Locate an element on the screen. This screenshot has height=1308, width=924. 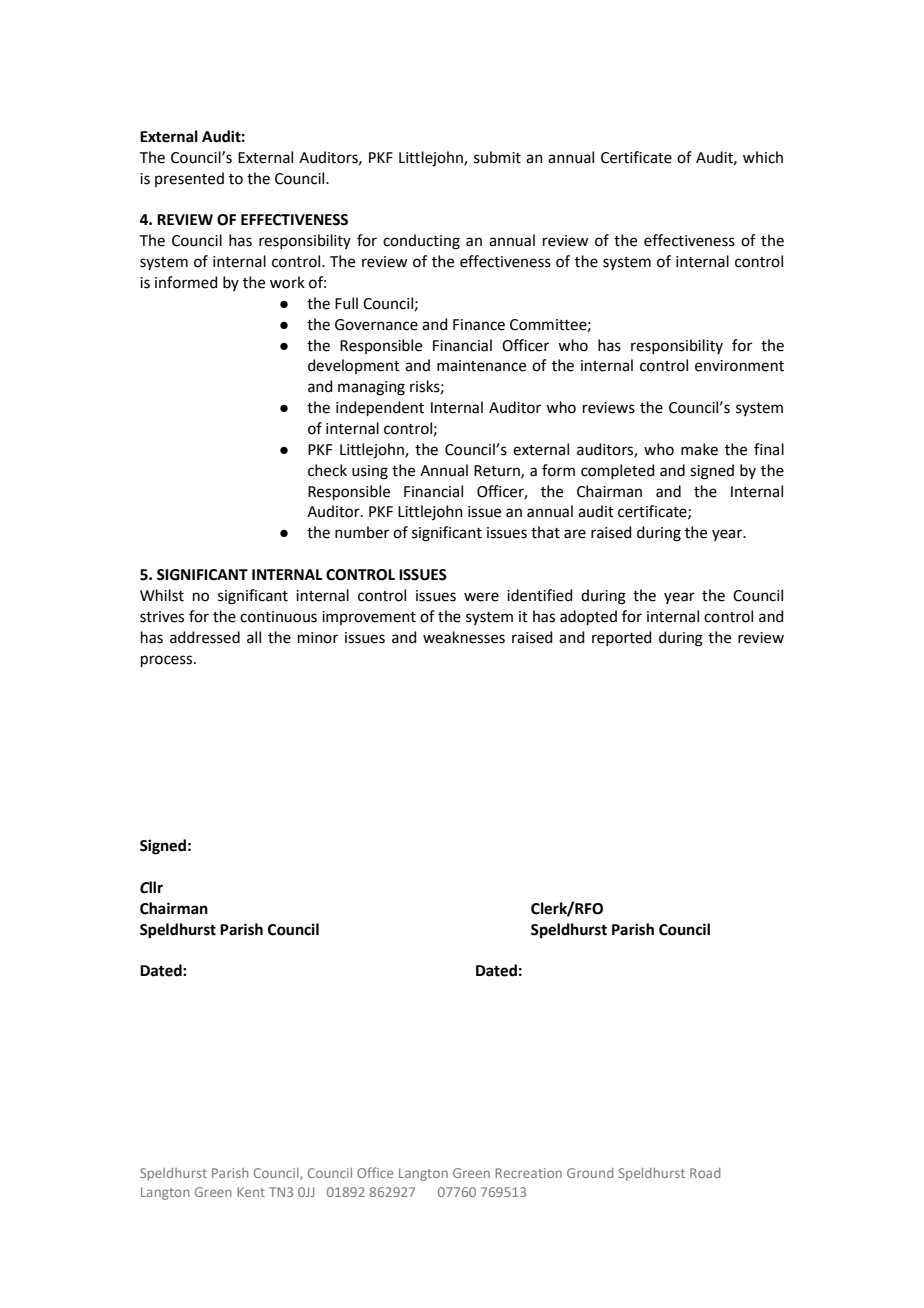
weaknesses is located at coordinates (464, 637).
